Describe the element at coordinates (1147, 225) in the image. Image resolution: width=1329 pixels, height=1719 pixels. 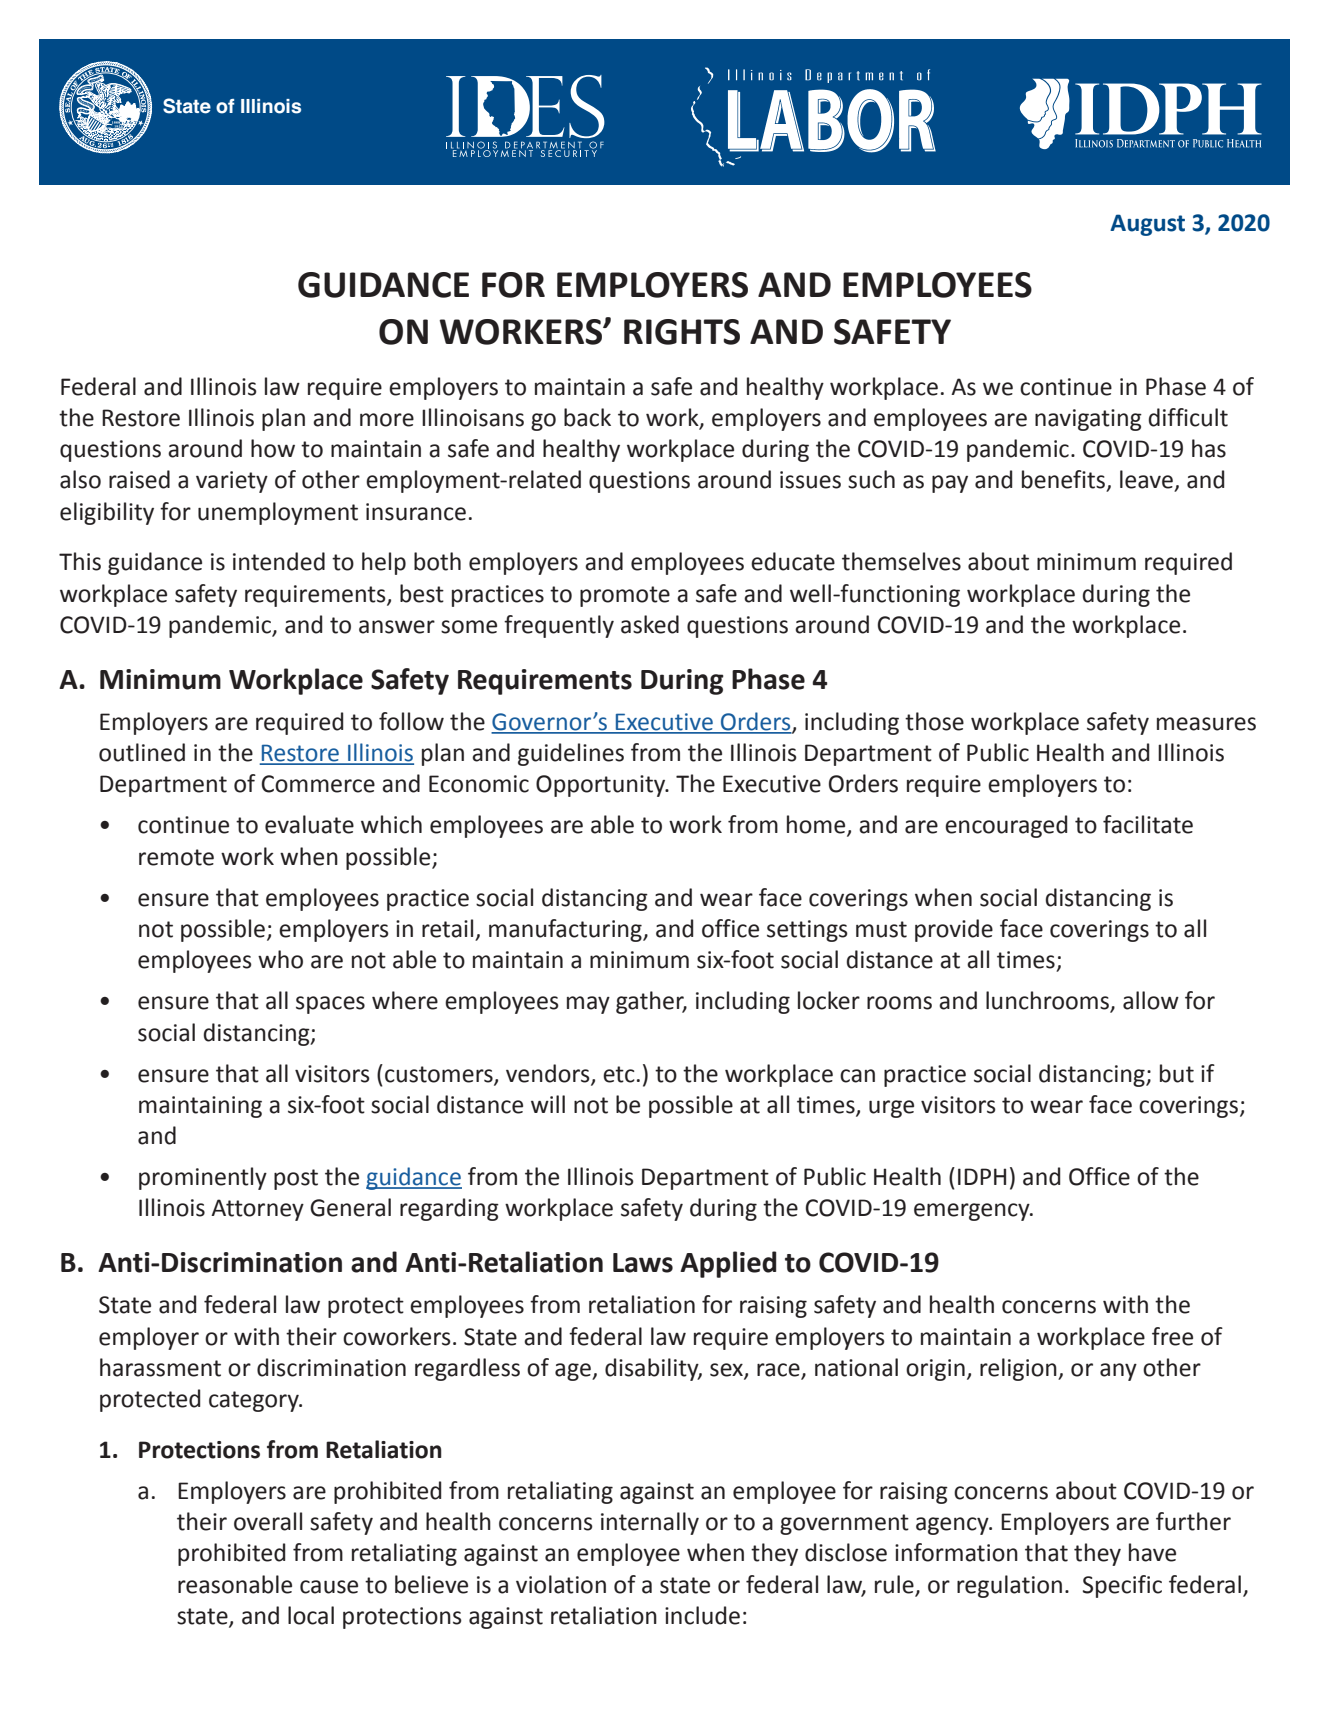
I see `August` at that location.
